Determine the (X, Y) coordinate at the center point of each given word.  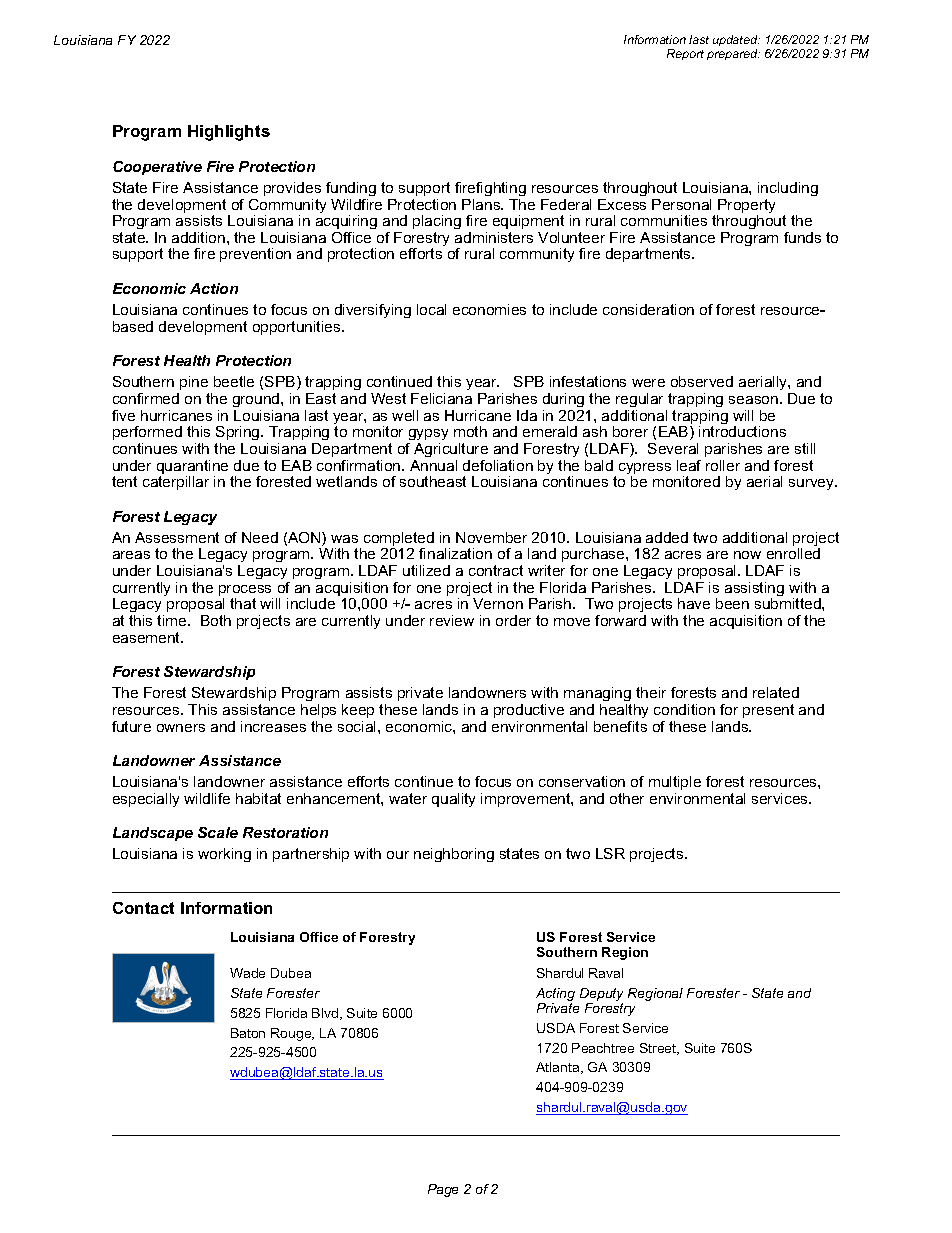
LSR (610, 853)
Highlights (229, 133)
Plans (482, 204)
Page (443, 1190)
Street (659, 1049)
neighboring (454, 855)
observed (702, 381)
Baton (248, 1033)
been (732, 603)
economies (489, 309)
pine (194, 383)
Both (216, 620)
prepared (733, 54)
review (452, 620)
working (224, 855)
